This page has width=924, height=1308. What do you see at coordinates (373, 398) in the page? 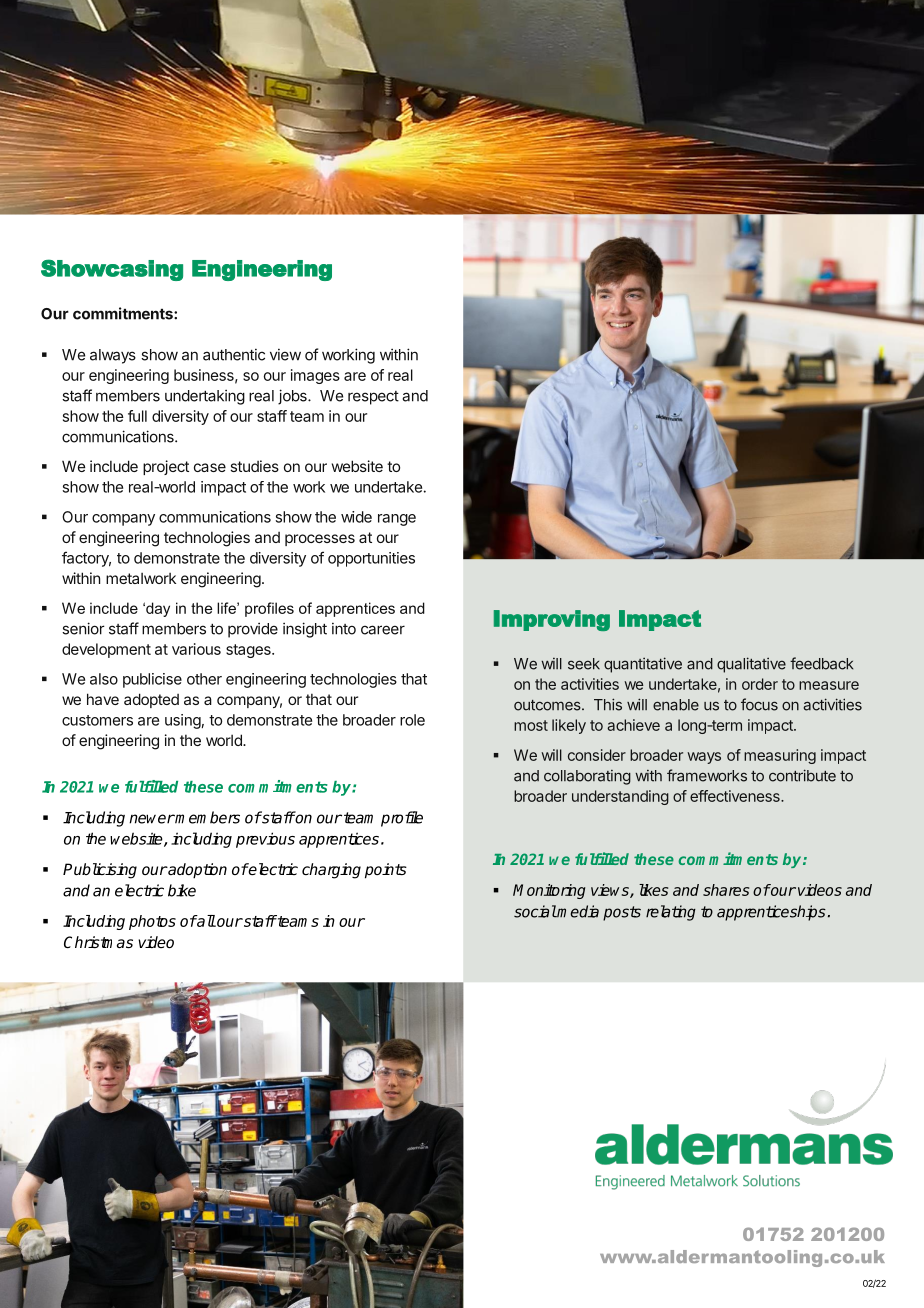
I see `respect` at bounding box center [373, 398].
